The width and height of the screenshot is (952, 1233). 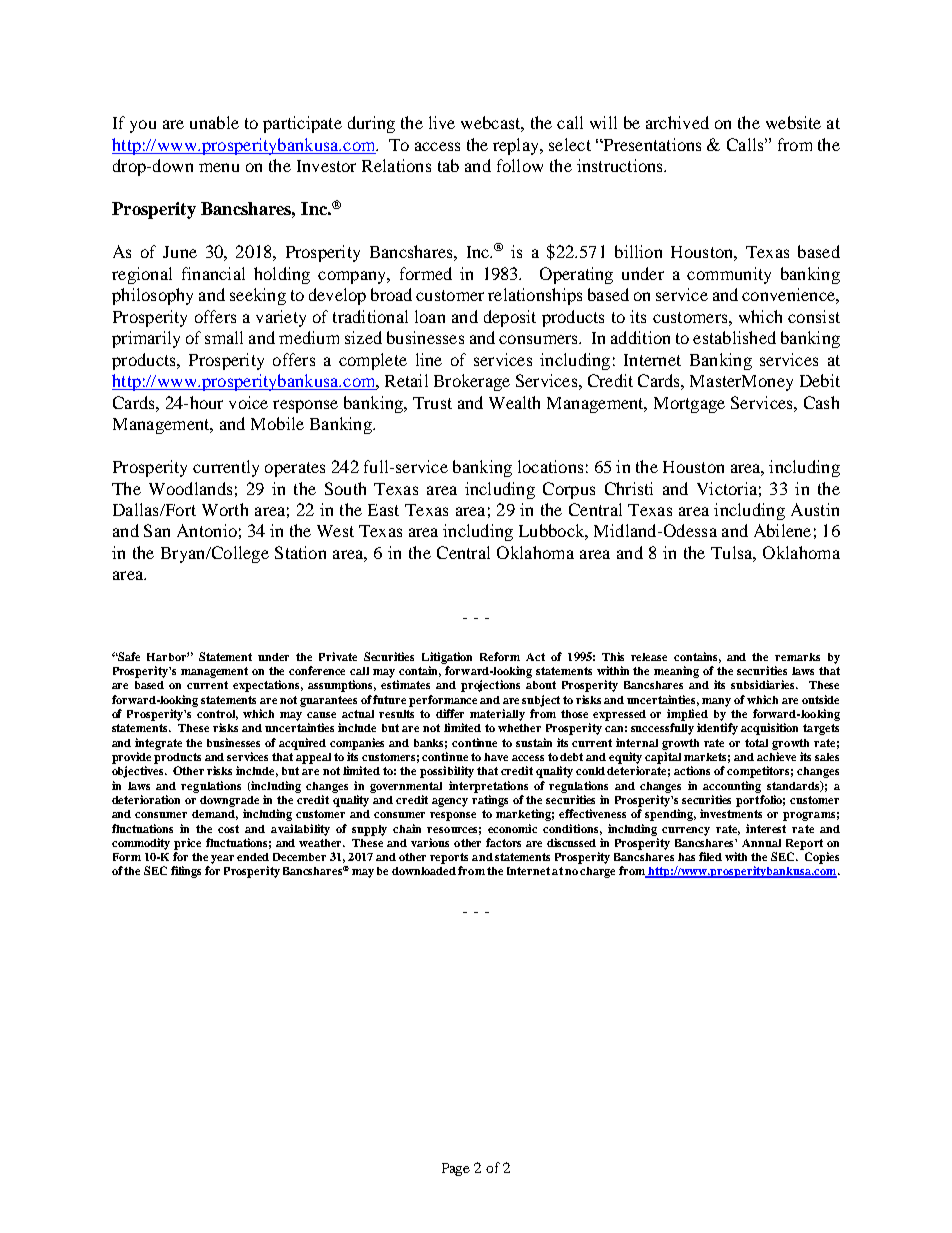 What do you see at coordinates (219, 167) in the screenshot?
I see `menu` at bounding box center [219, 167].
